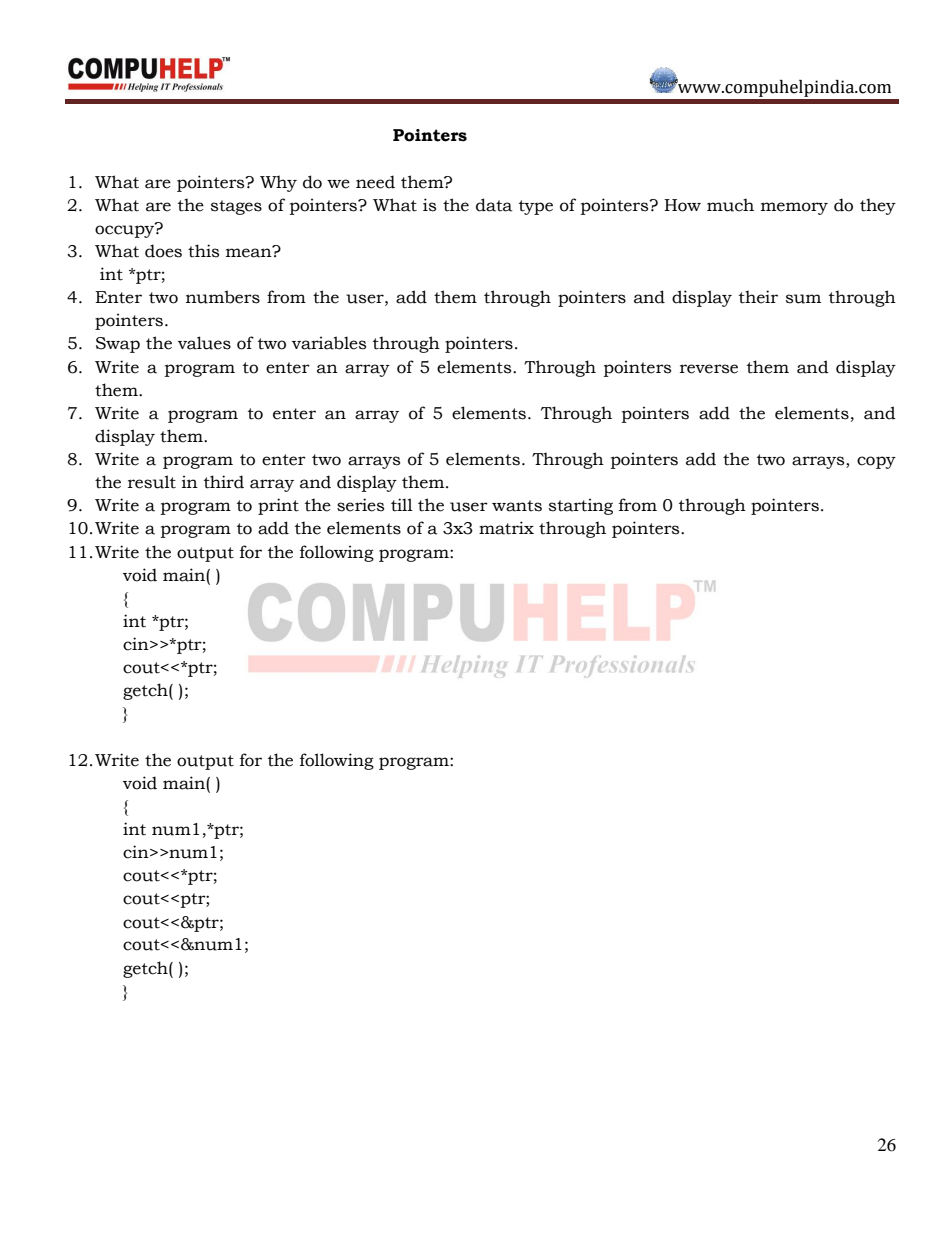 The height and width of the image is (1233, 952). I want to click on stages, so click(236, 207).
